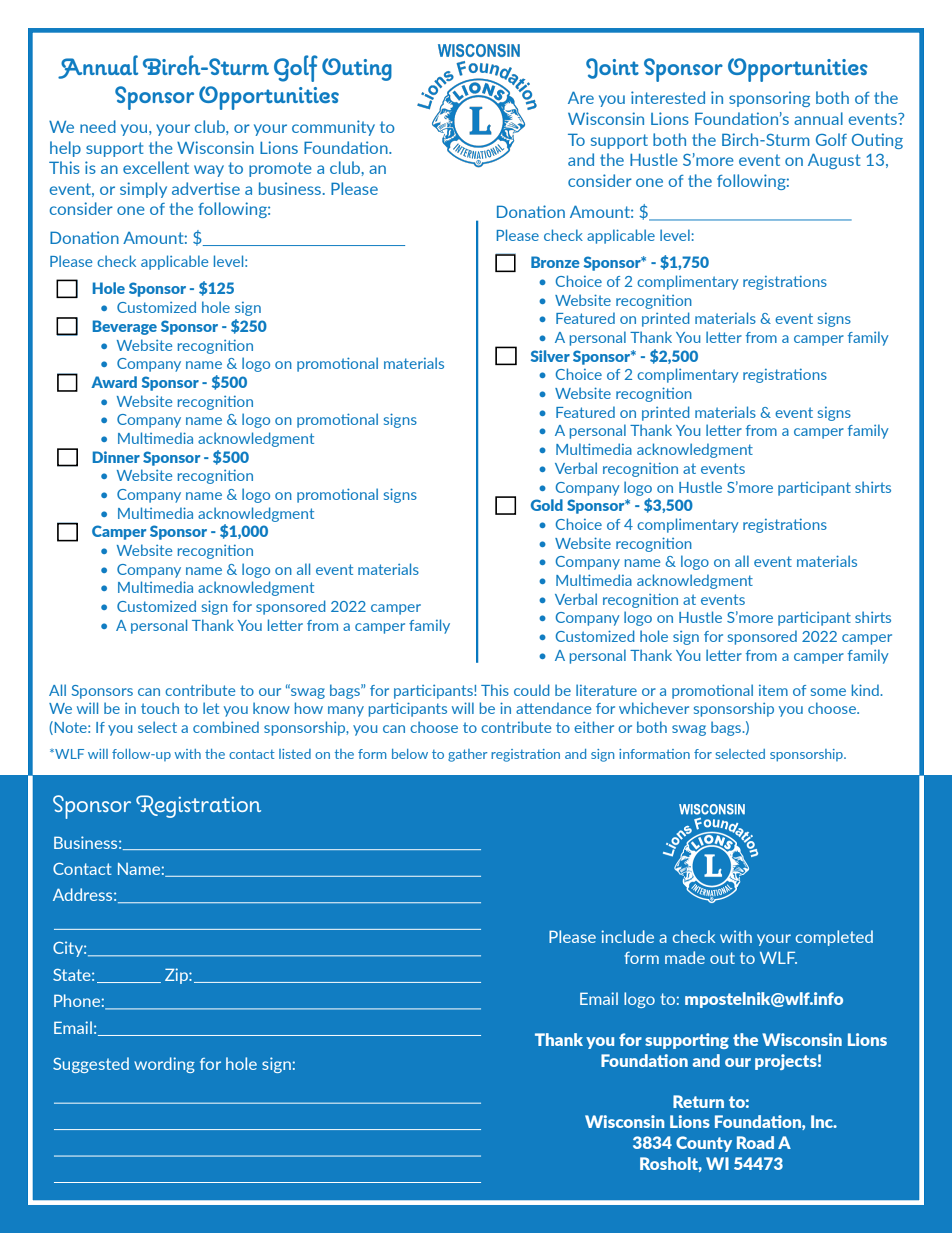 Image resolution: width=952 pixels, height=1233 pixels. I want to click on Return, so click(698, 1101).
